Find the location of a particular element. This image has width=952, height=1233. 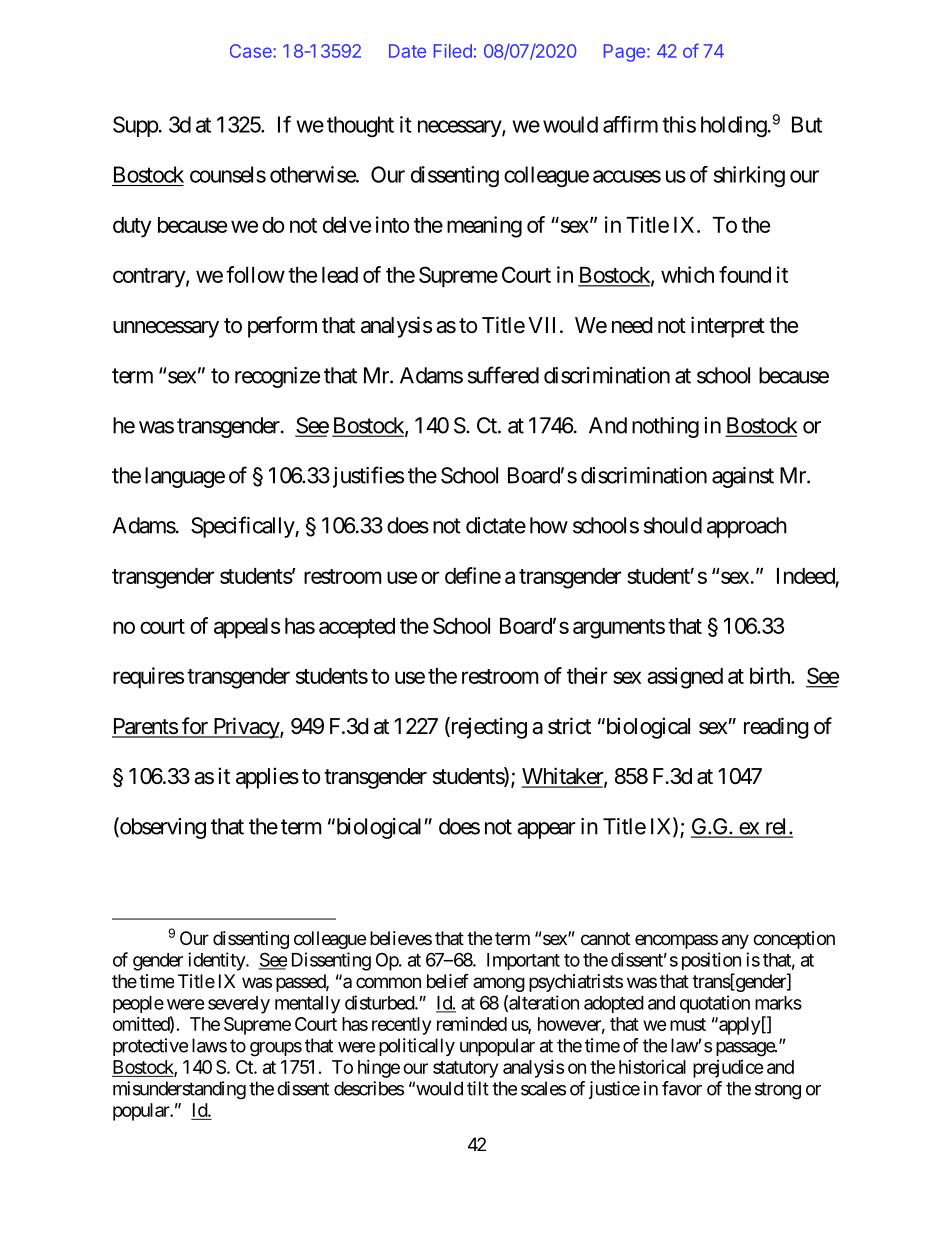

statutory is located at coordinates (465, 1069).
